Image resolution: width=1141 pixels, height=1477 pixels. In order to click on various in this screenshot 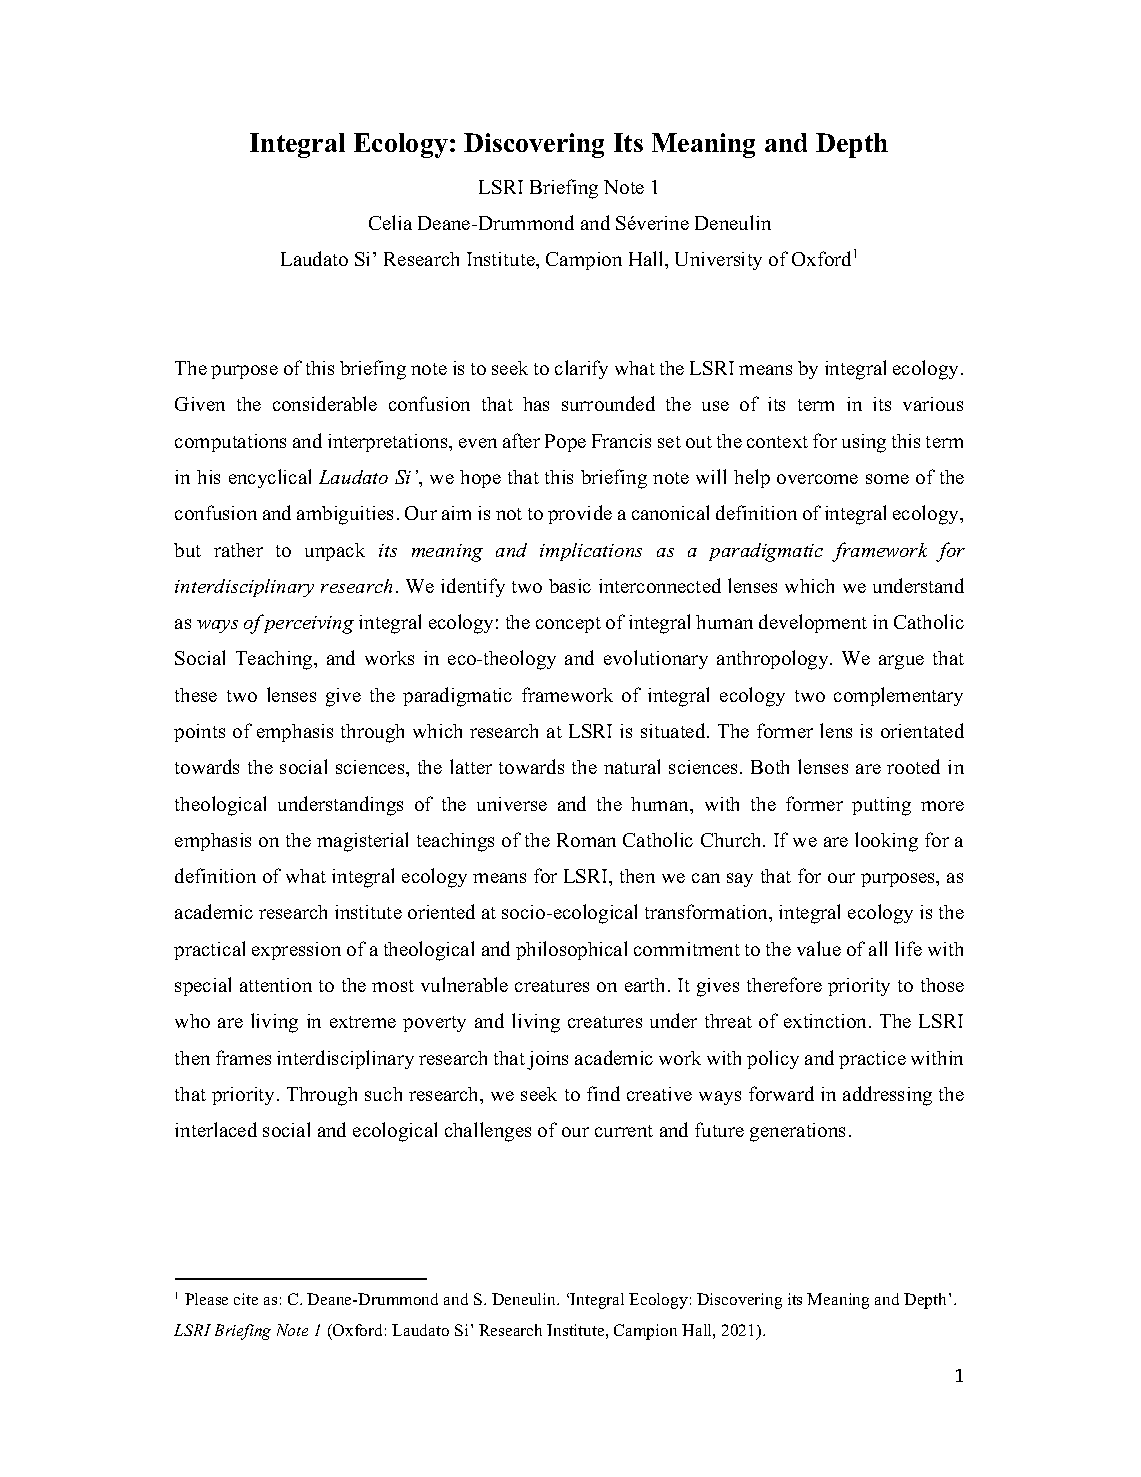, I will do `click(933, 404)`.
